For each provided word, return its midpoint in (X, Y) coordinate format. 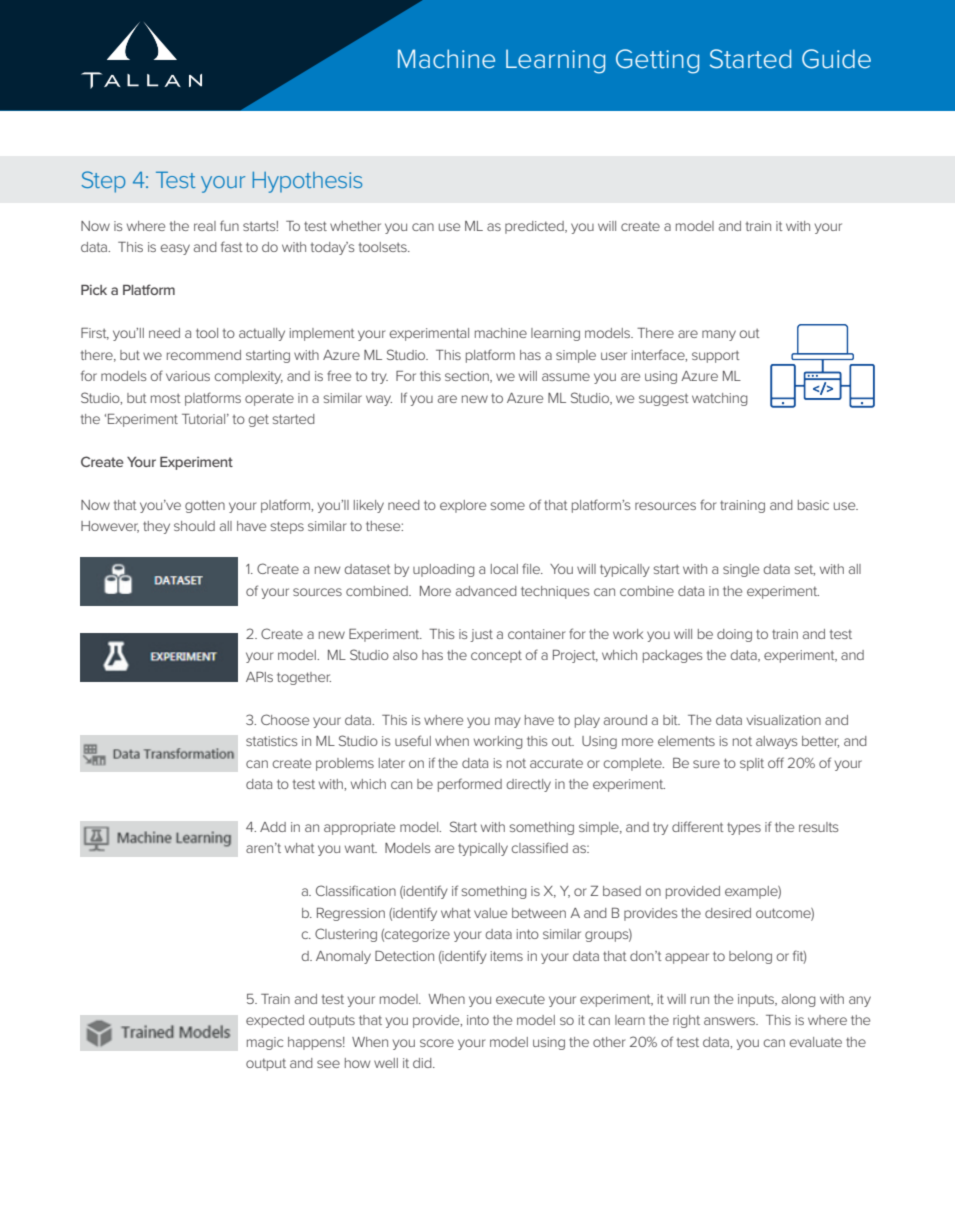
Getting (657, 61)
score (437, 1043)
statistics (271, 741)
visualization (783, 720)
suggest (664, 400)
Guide (836, 59)
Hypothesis (307, 182)
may (508, 722)
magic (265, 1043)
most (166, 398)
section (468, 377)
